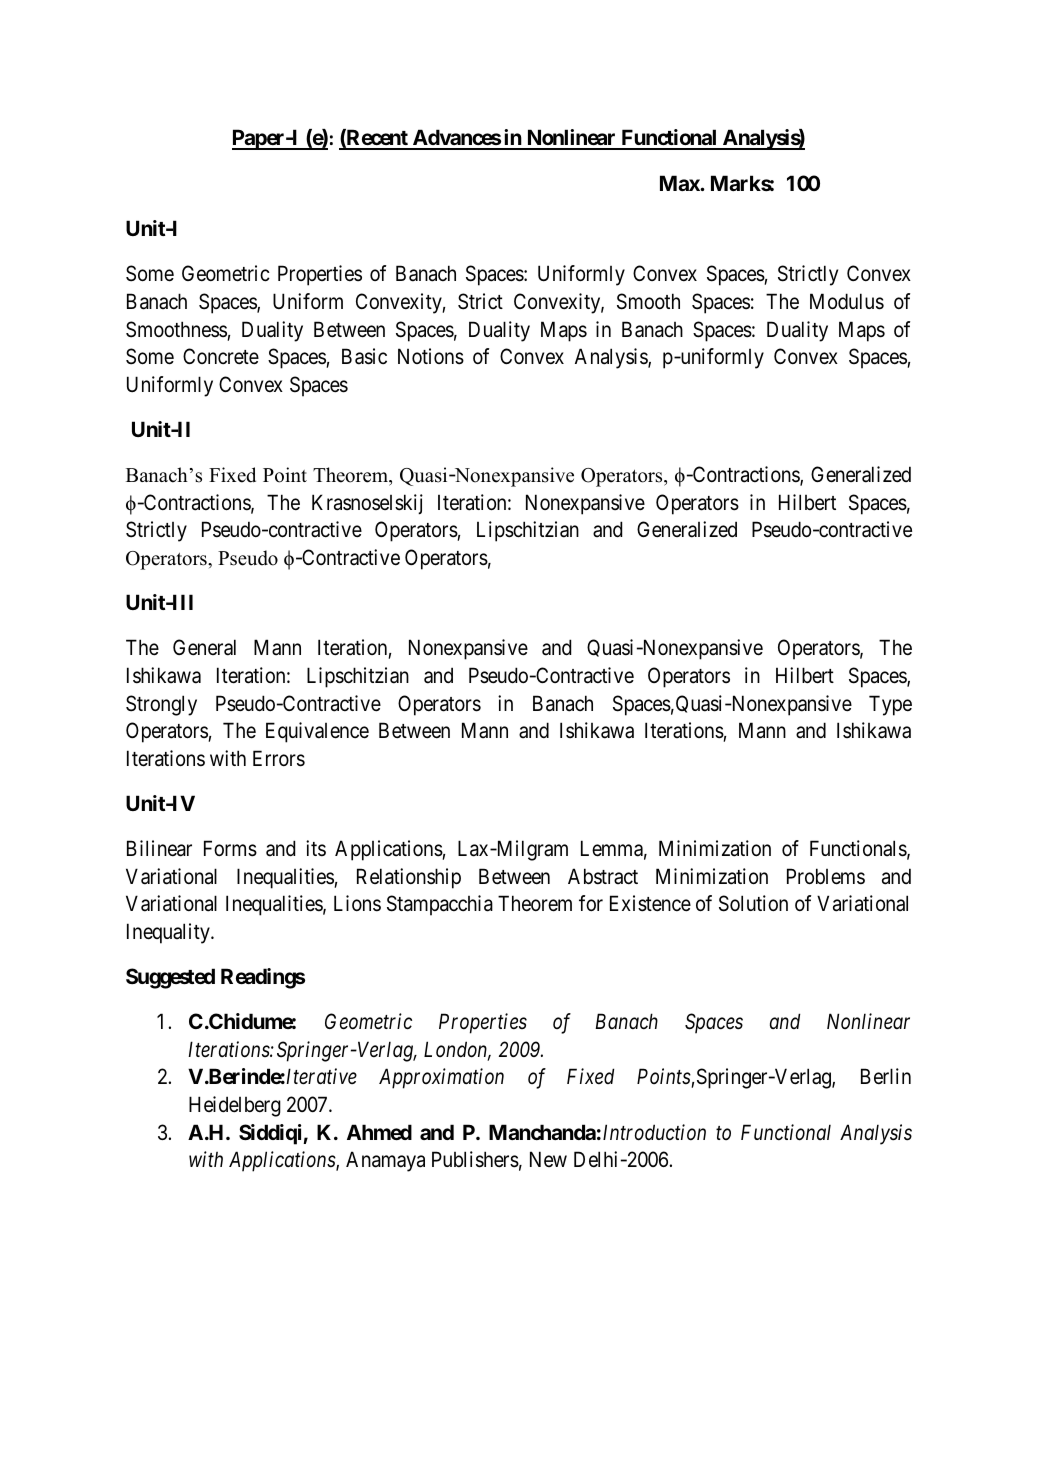  I want to click on Problems, so click(826, 876).
